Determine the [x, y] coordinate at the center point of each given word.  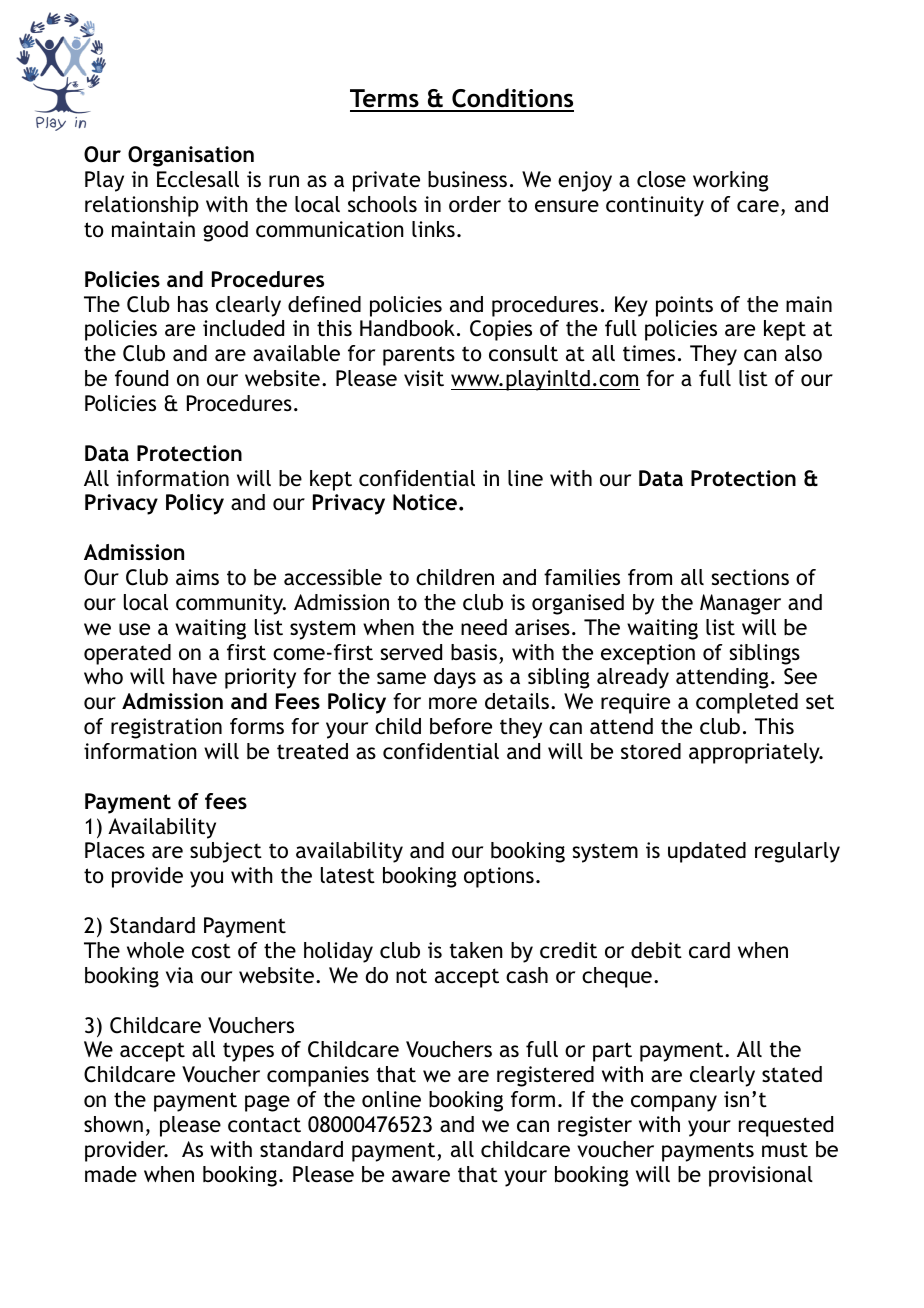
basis [474, 652]
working [731, 181]
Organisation [191, 156]
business [467, 179]
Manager [740, 604]
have [195, 676]
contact [264, 1125]
